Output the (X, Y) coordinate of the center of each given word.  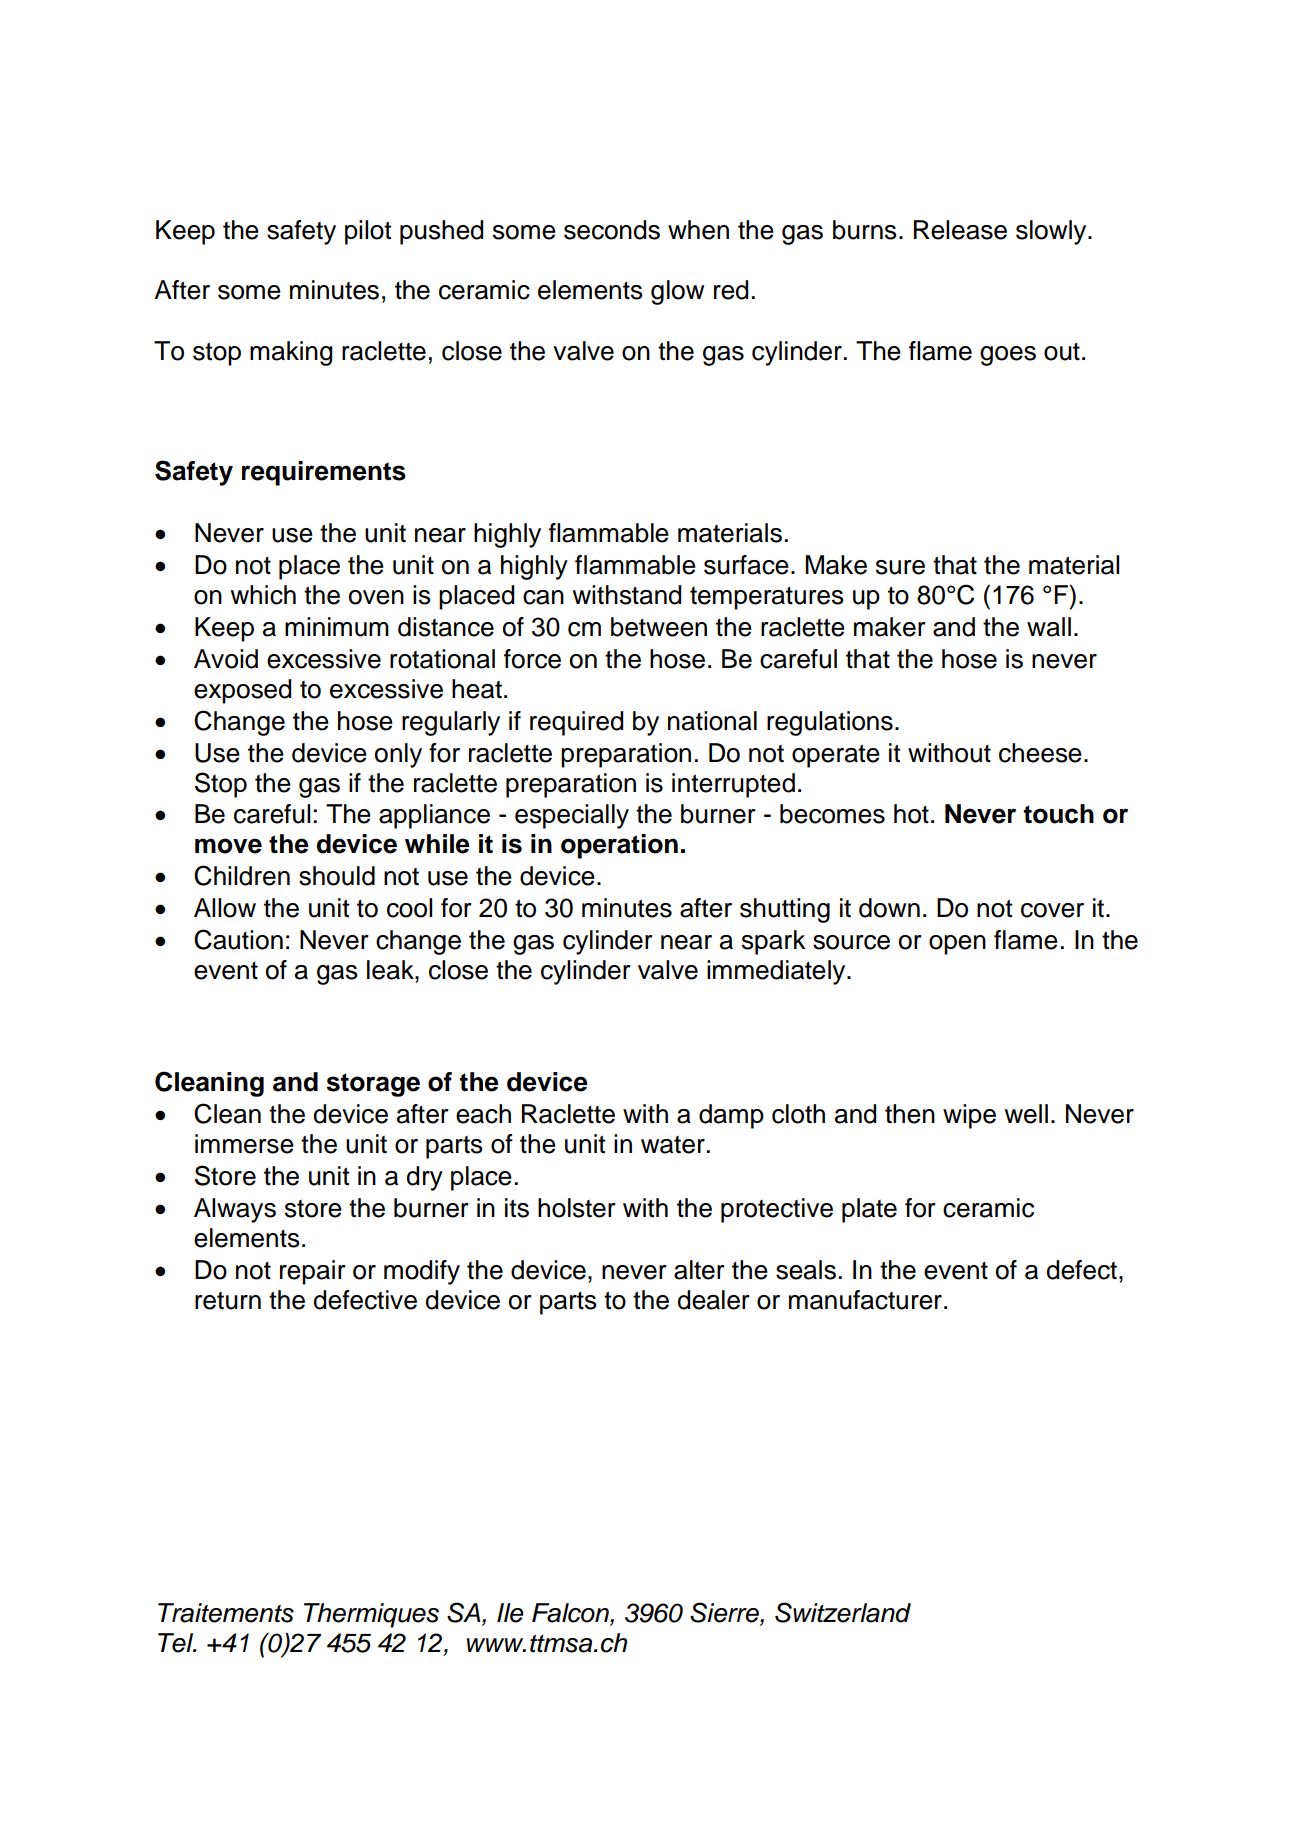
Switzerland (843, 1612)
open (957, 945)
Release (960, 230)
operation (619, 846)
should (337, 876)
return (228, 1301)
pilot (368, 232)
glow (677, 292)
